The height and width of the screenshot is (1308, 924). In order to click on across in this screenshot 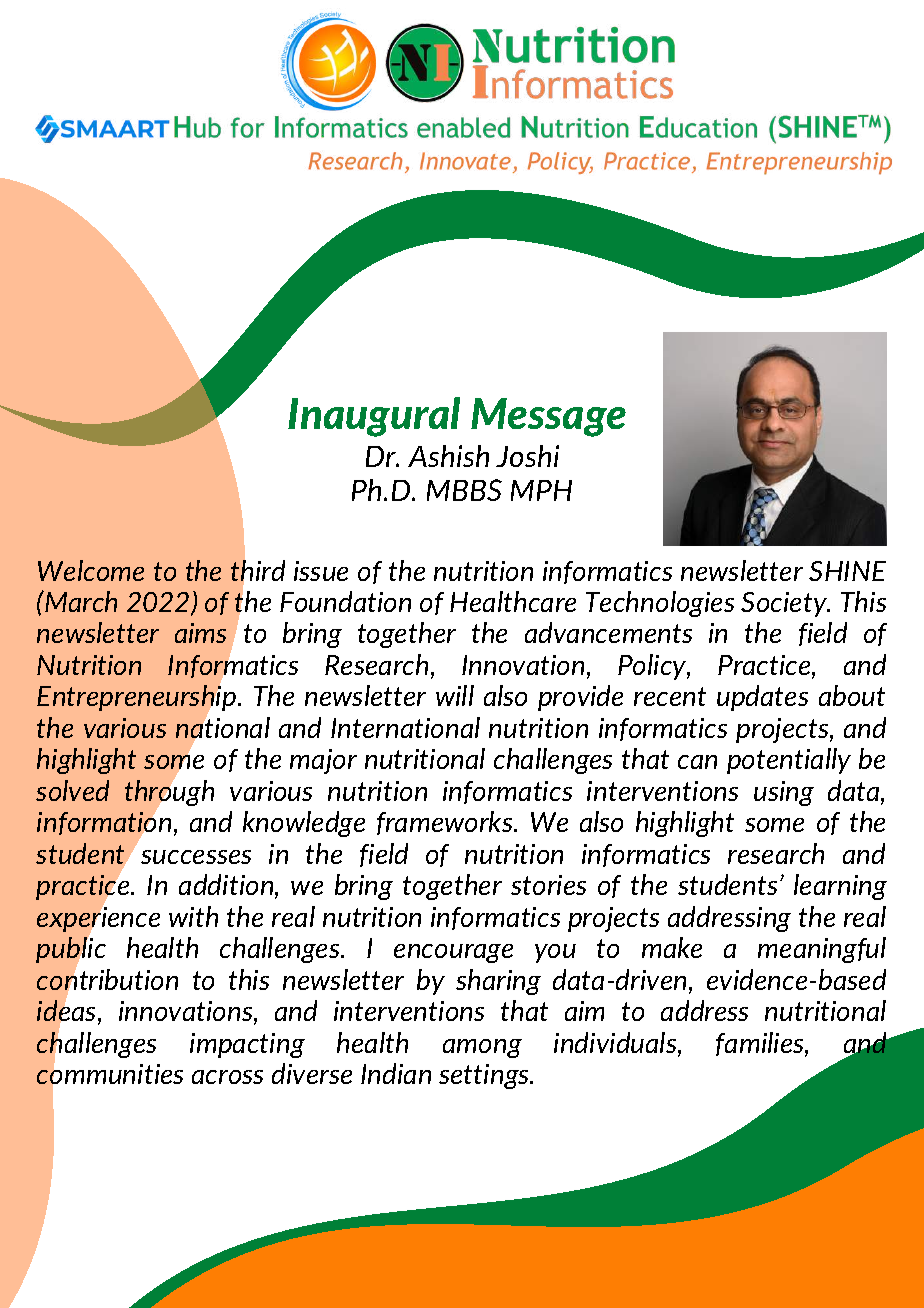, I will do `click(227, 1077)`.
